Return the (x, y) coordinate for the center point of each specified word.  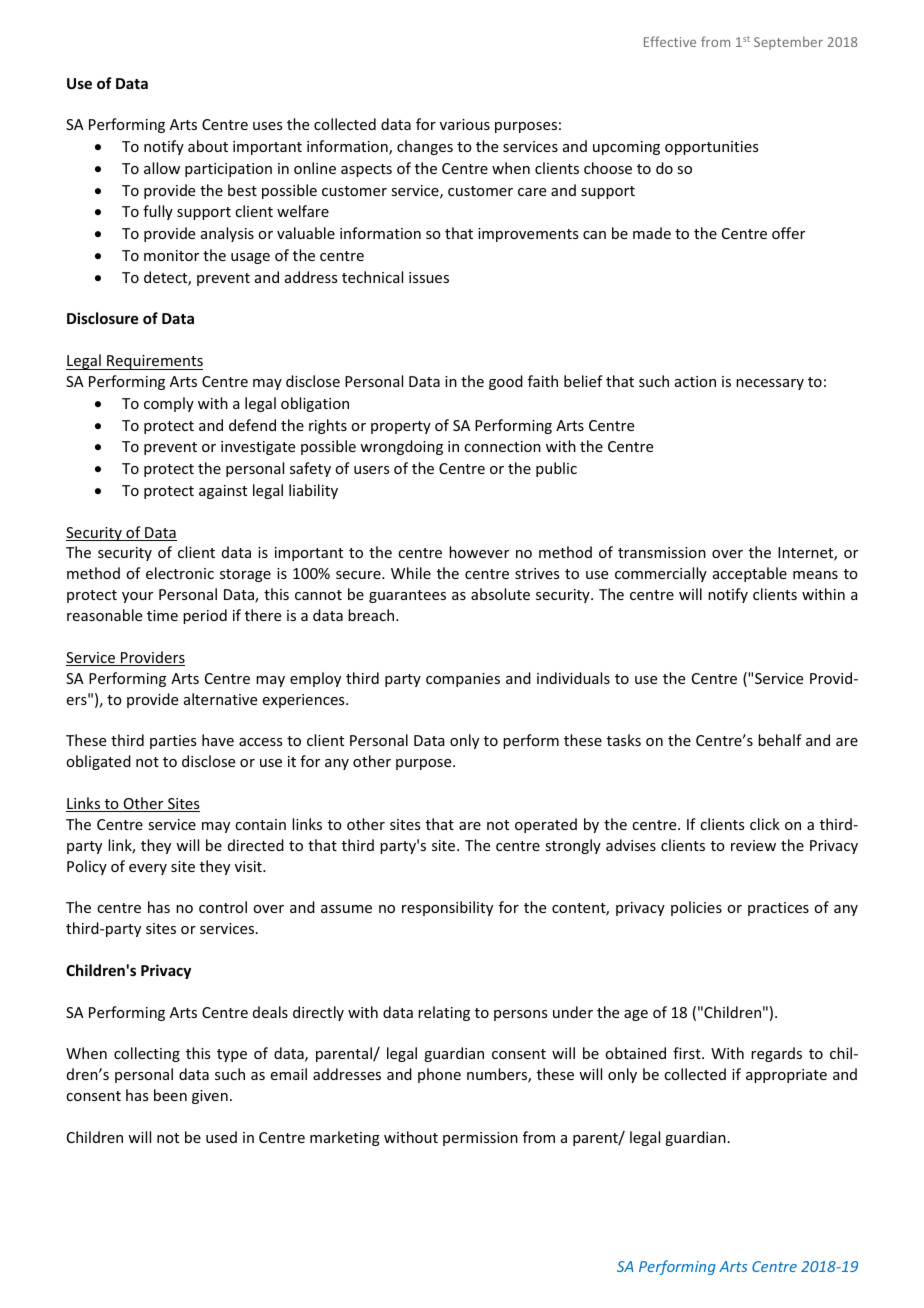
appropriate (786, 1076)
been (170, 1095)
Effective (670, 41)
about (208, 146)
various (465, 124)
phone (439, 1075)
